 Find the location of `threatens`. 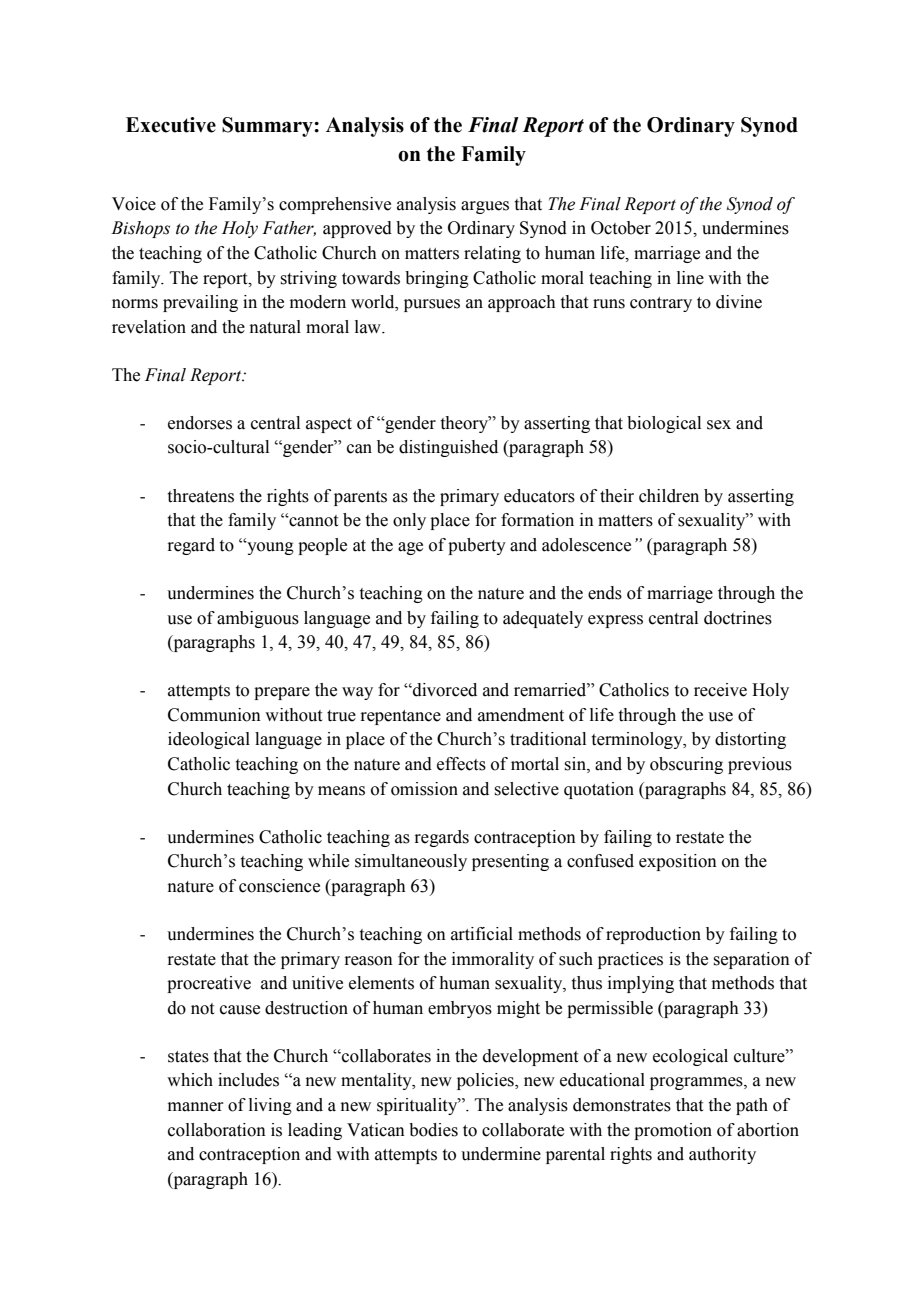

threatens is located at coordinates (201, 496).
